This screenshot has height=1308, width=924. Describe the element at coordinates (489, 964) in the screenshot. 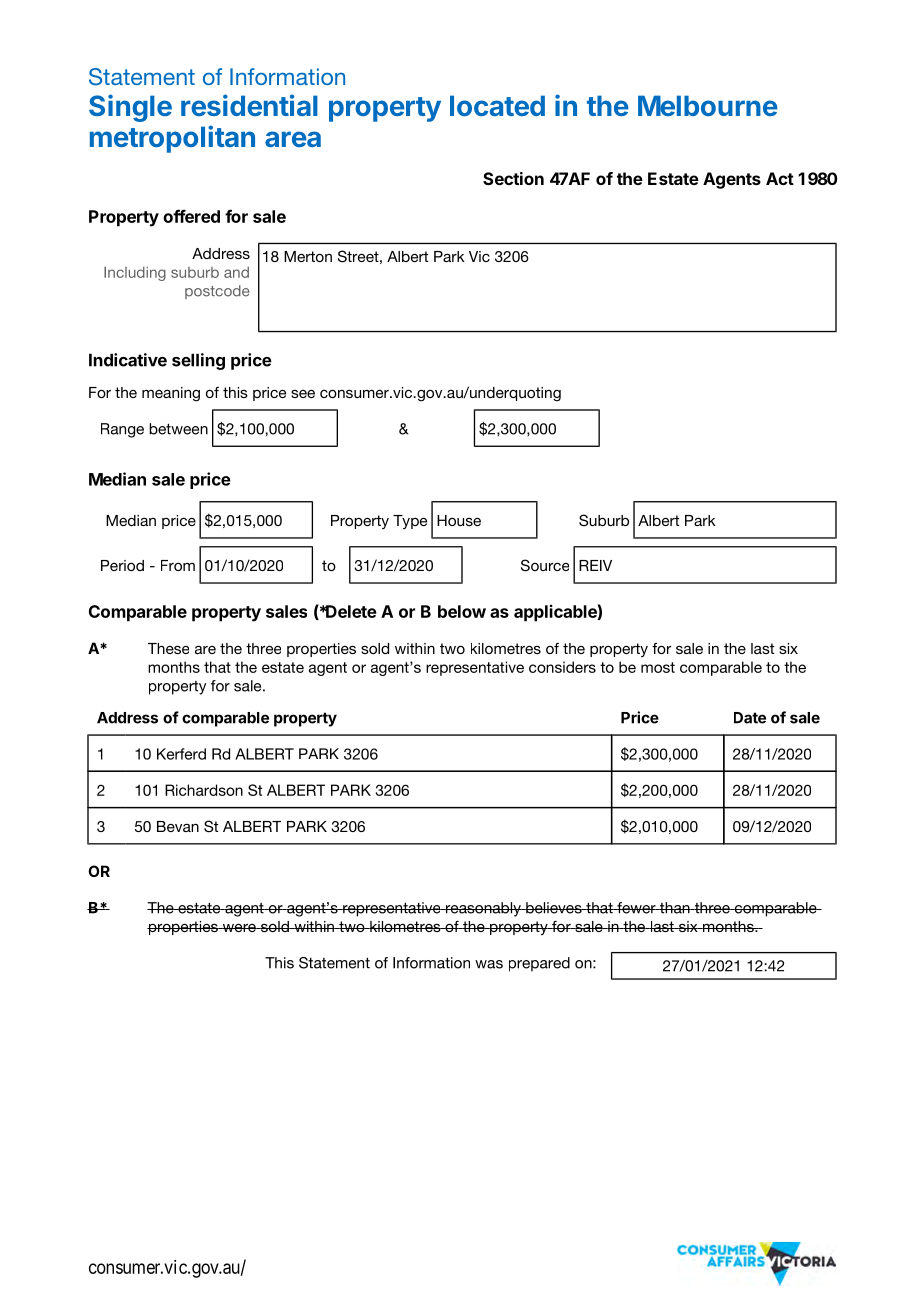

I see `was` at that location.
